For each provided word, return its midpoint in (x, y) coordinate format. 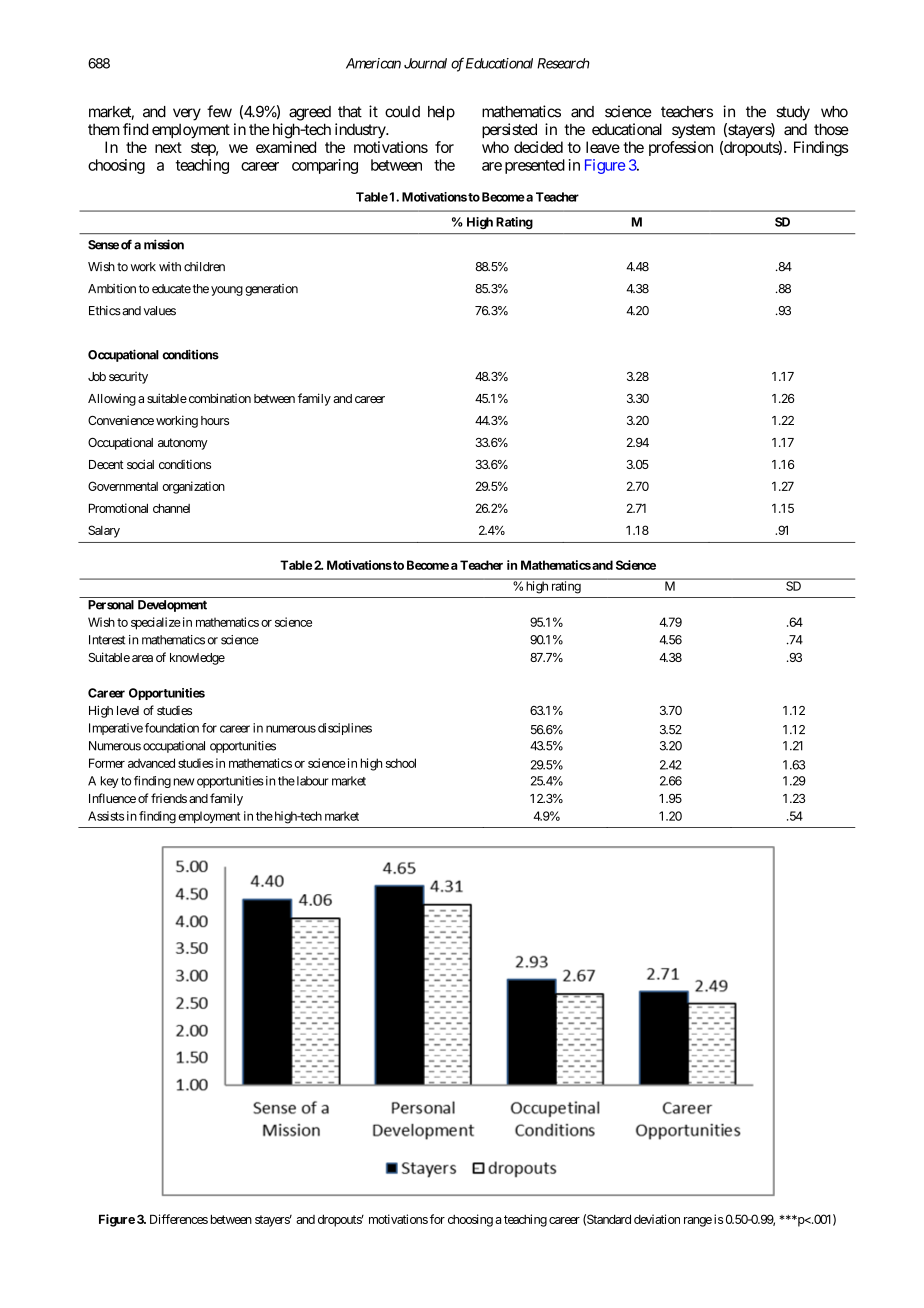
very (187, 114)
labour (311, 781)
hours (215, 420)
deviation (657, 1219)
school (401, 763)
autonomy (183, 444)
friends (169, 798)
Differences (179, 1219)
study (793, 113)
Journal (425, 63)
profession (681, 148)
